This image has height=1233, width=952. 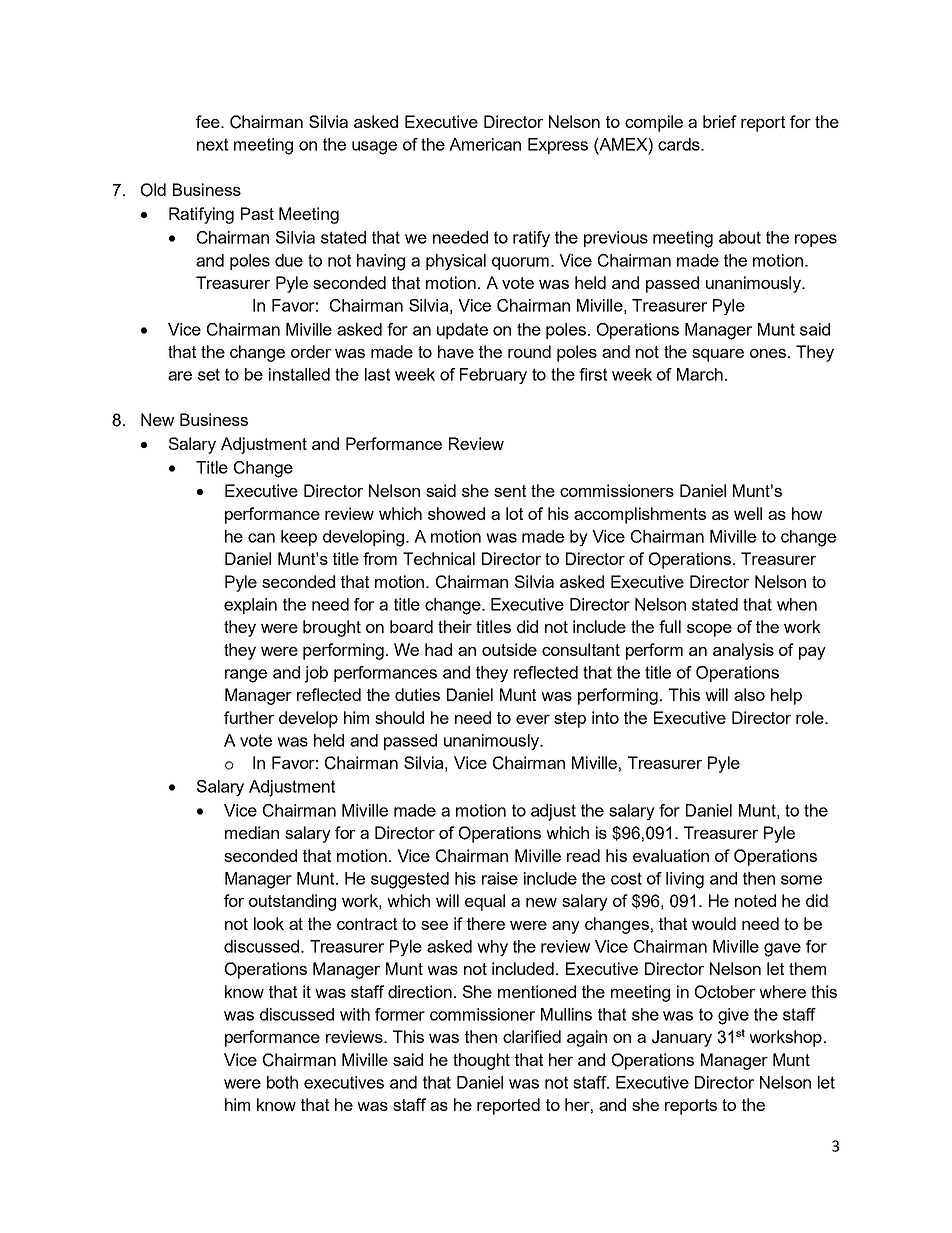 What do you see at coordinates (485, 144) in the image?
I see `American` at bounding box center [485, 144].
